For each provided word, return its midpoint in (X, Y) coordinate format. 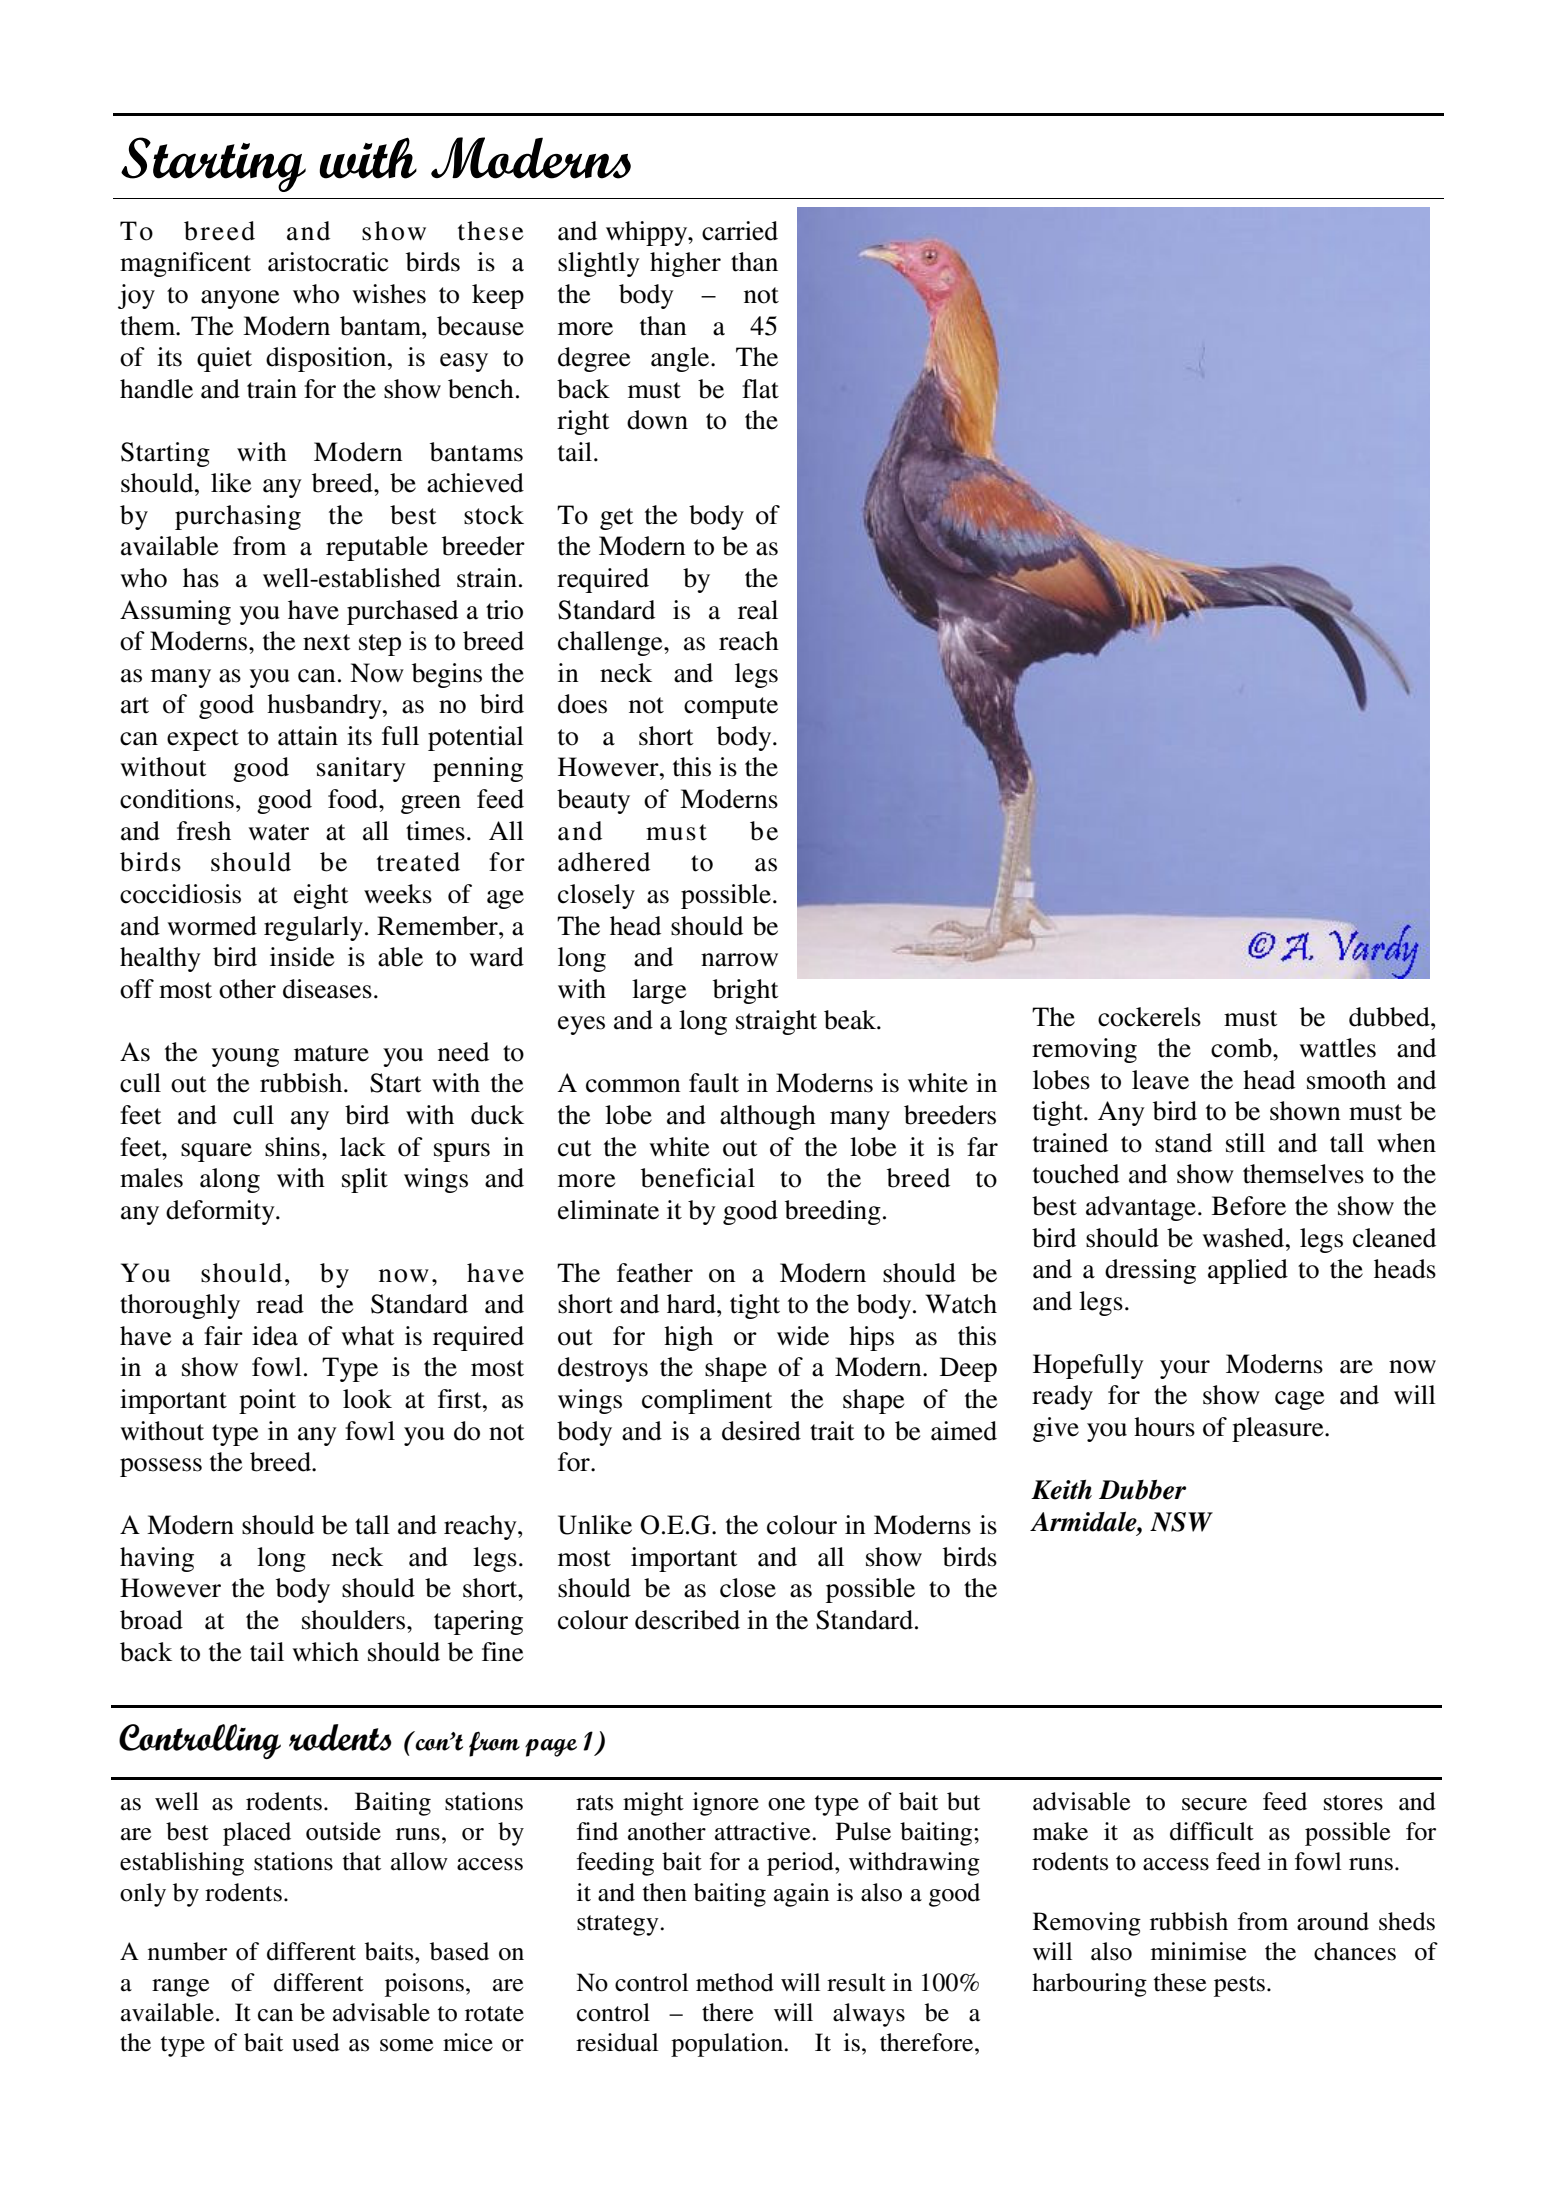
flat (760, 389)
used (316, 2042)
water (278, 832)
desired (761, 1431)
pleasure (1279, 1429)
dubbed (1390, 1017)
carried (740, 231)
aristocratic (328, 262)
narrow (739, 960)
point (267, 1401)
